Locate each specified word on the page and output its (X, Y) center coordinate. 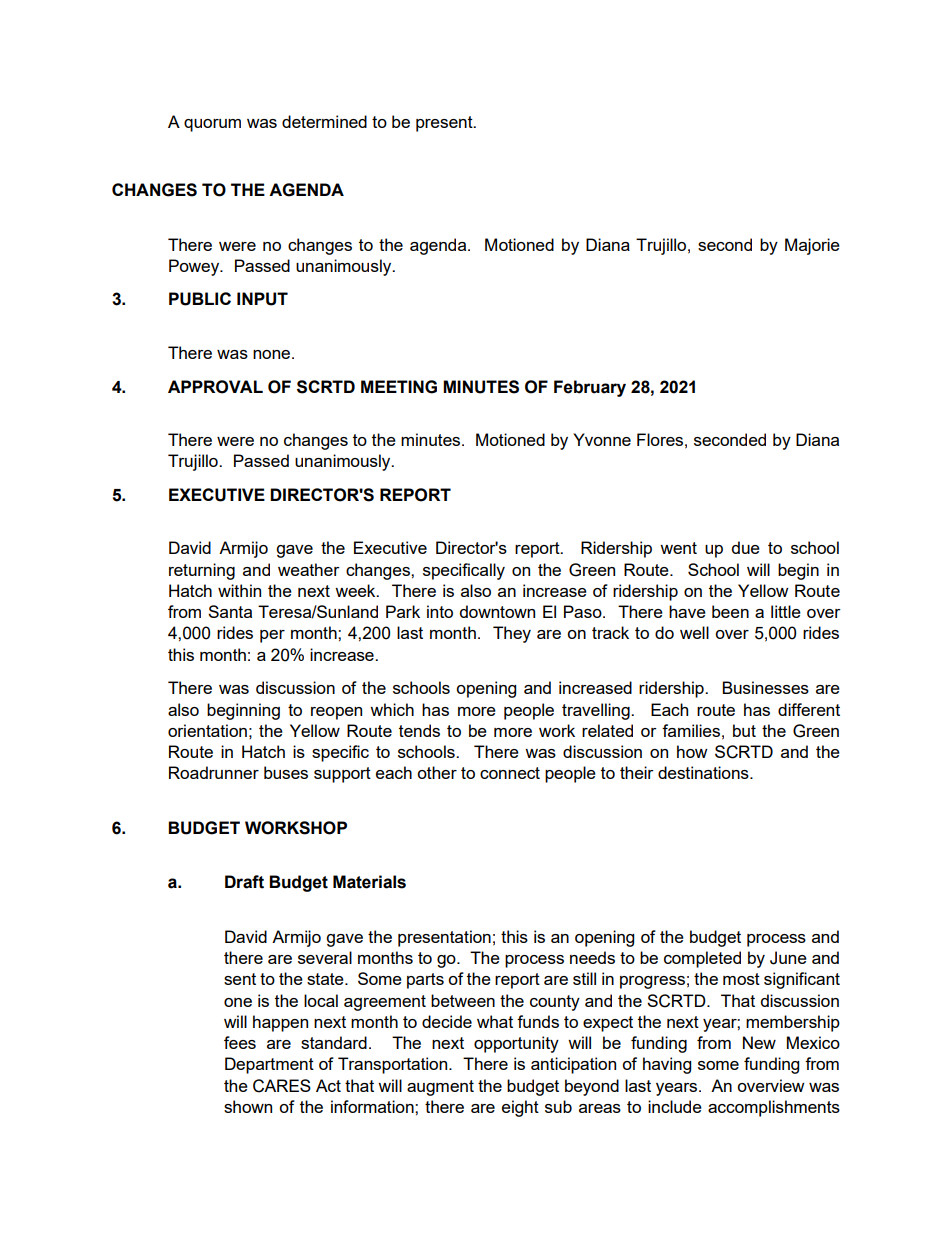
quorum (212, 125)
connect (510, 773)
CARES (282, 1086)
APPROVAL (215, 387)
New (759, 1042)
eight (520, 1108)
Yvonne (602, 439)
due (746, 547)
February (590, 388)
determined (324, 121)
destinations (704, 772)
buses (286, 772)
